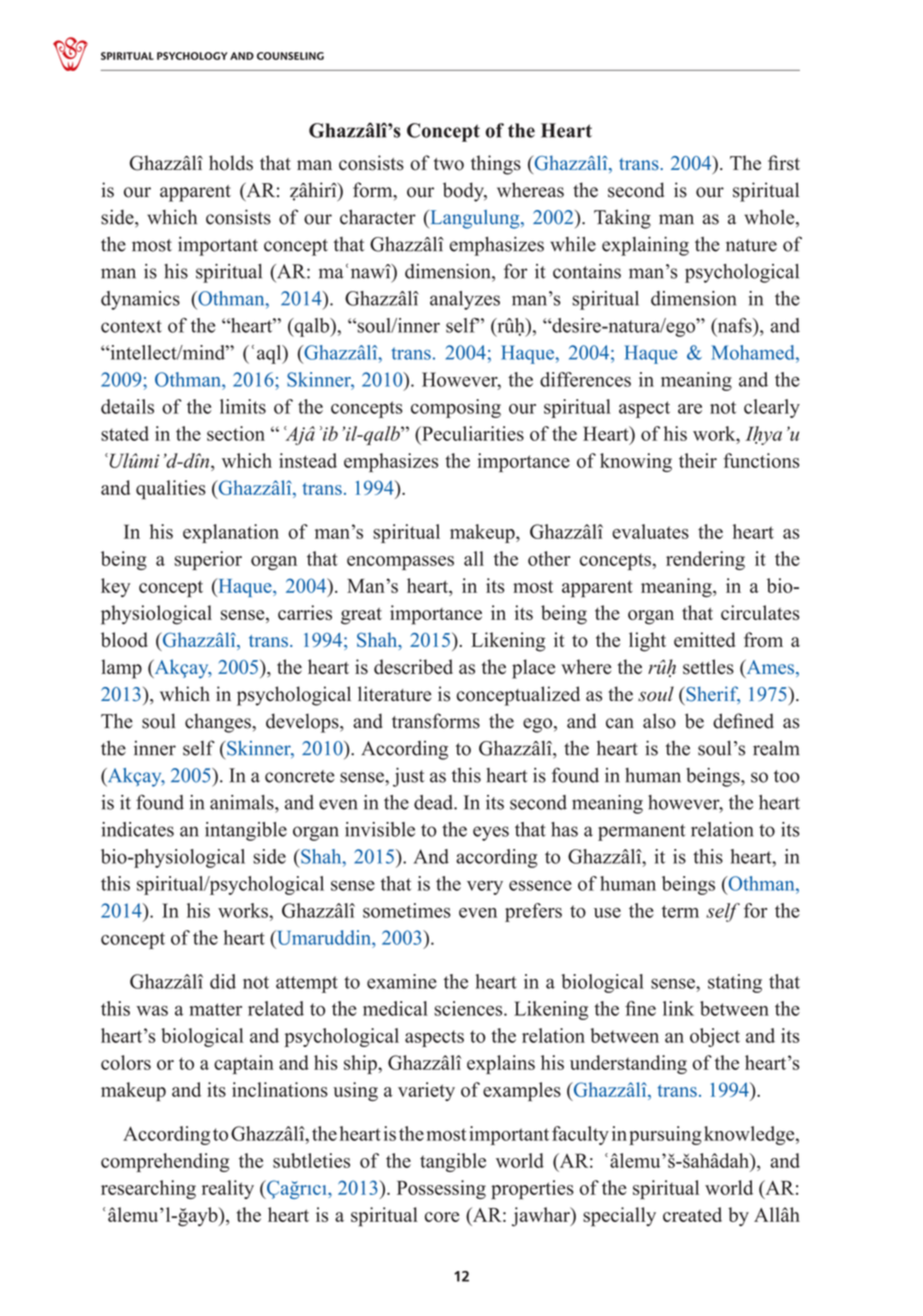  I want to click on dead, so click(434, 802).
